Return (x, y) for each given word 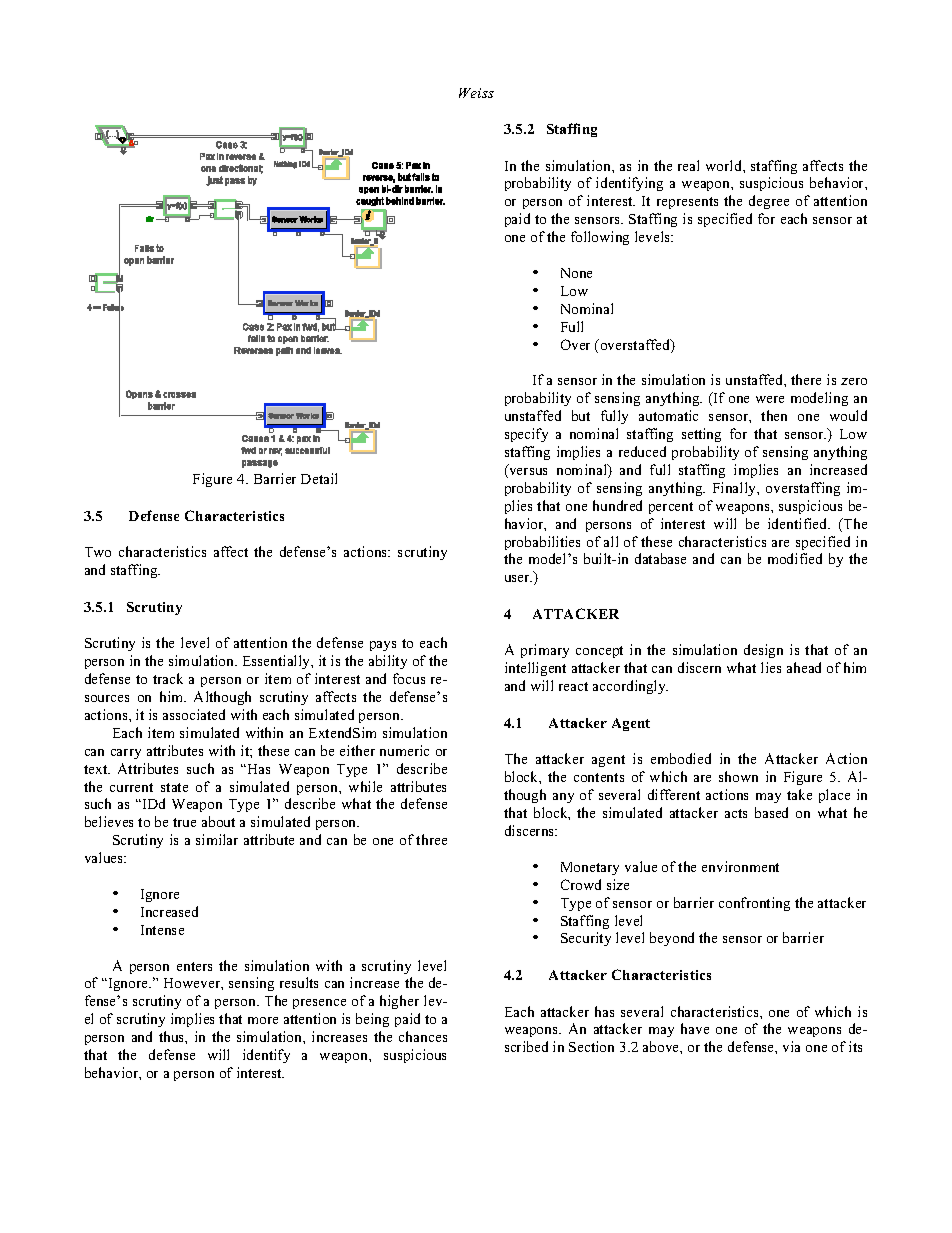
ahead (804, 667)
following (600, 238)
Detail (319, 478)
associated (194, 714)
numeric (404, 750)
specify (526, 435)
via (791, 1046)
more (263, 1020)
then (774, 415)
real (688, 165)
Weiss (476, 93)
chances (423, 1036)
